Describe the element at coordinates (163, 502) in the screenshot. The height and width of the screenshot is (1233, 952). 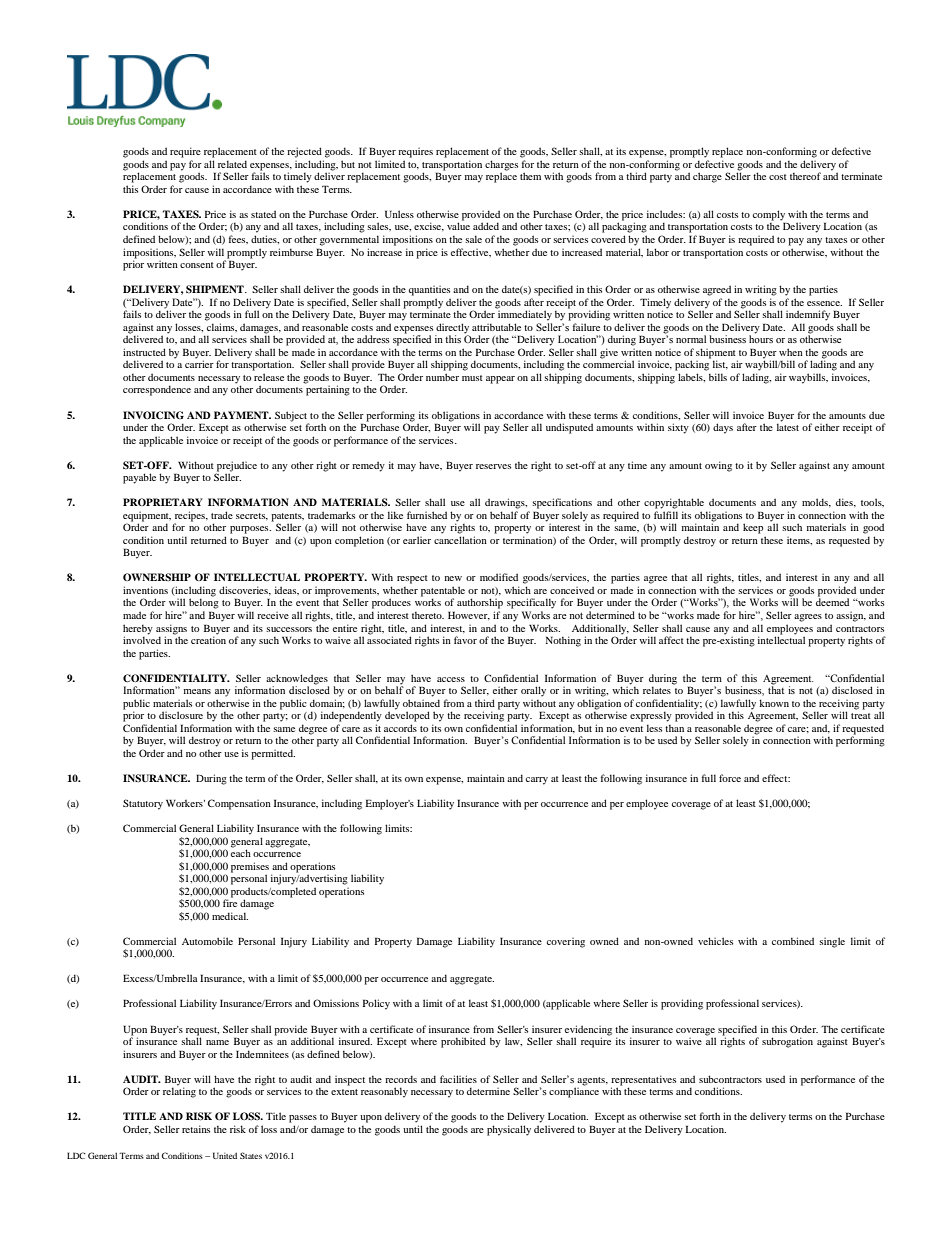
I see `PROPRIETARY` at that location.
